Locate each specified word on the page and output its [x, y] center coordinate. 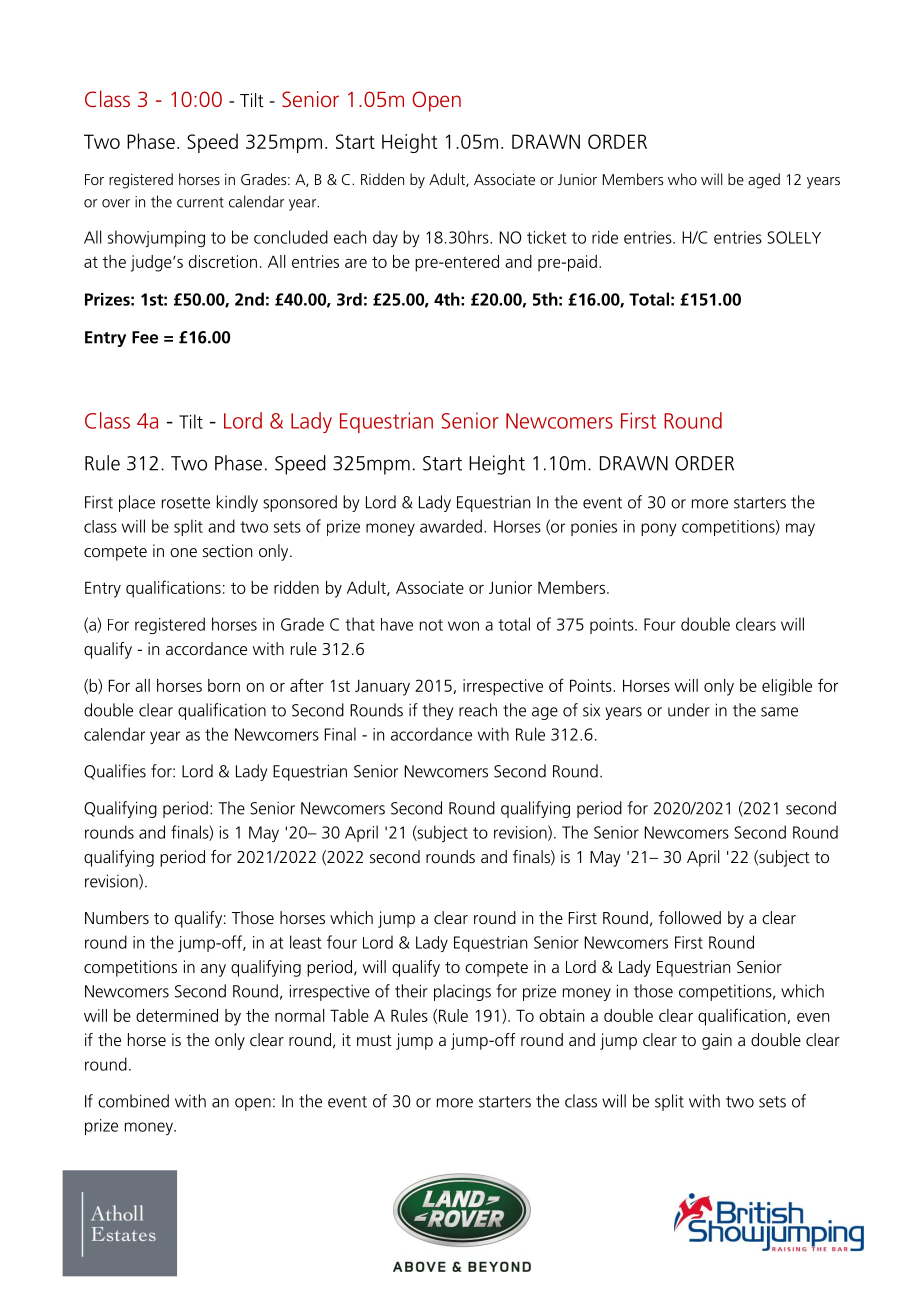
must [374, 1040]
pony [658, 529]
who [682, 179]
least [305, 942]
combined [133, 1101]
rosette [186, 503]
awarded [451, 526]
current [200, 202]
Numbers [117, 917]
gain [717, 1041]
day [385, 238]
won [463, 626]
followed [690, 917]
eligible [787, 687]
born [224, 685]
